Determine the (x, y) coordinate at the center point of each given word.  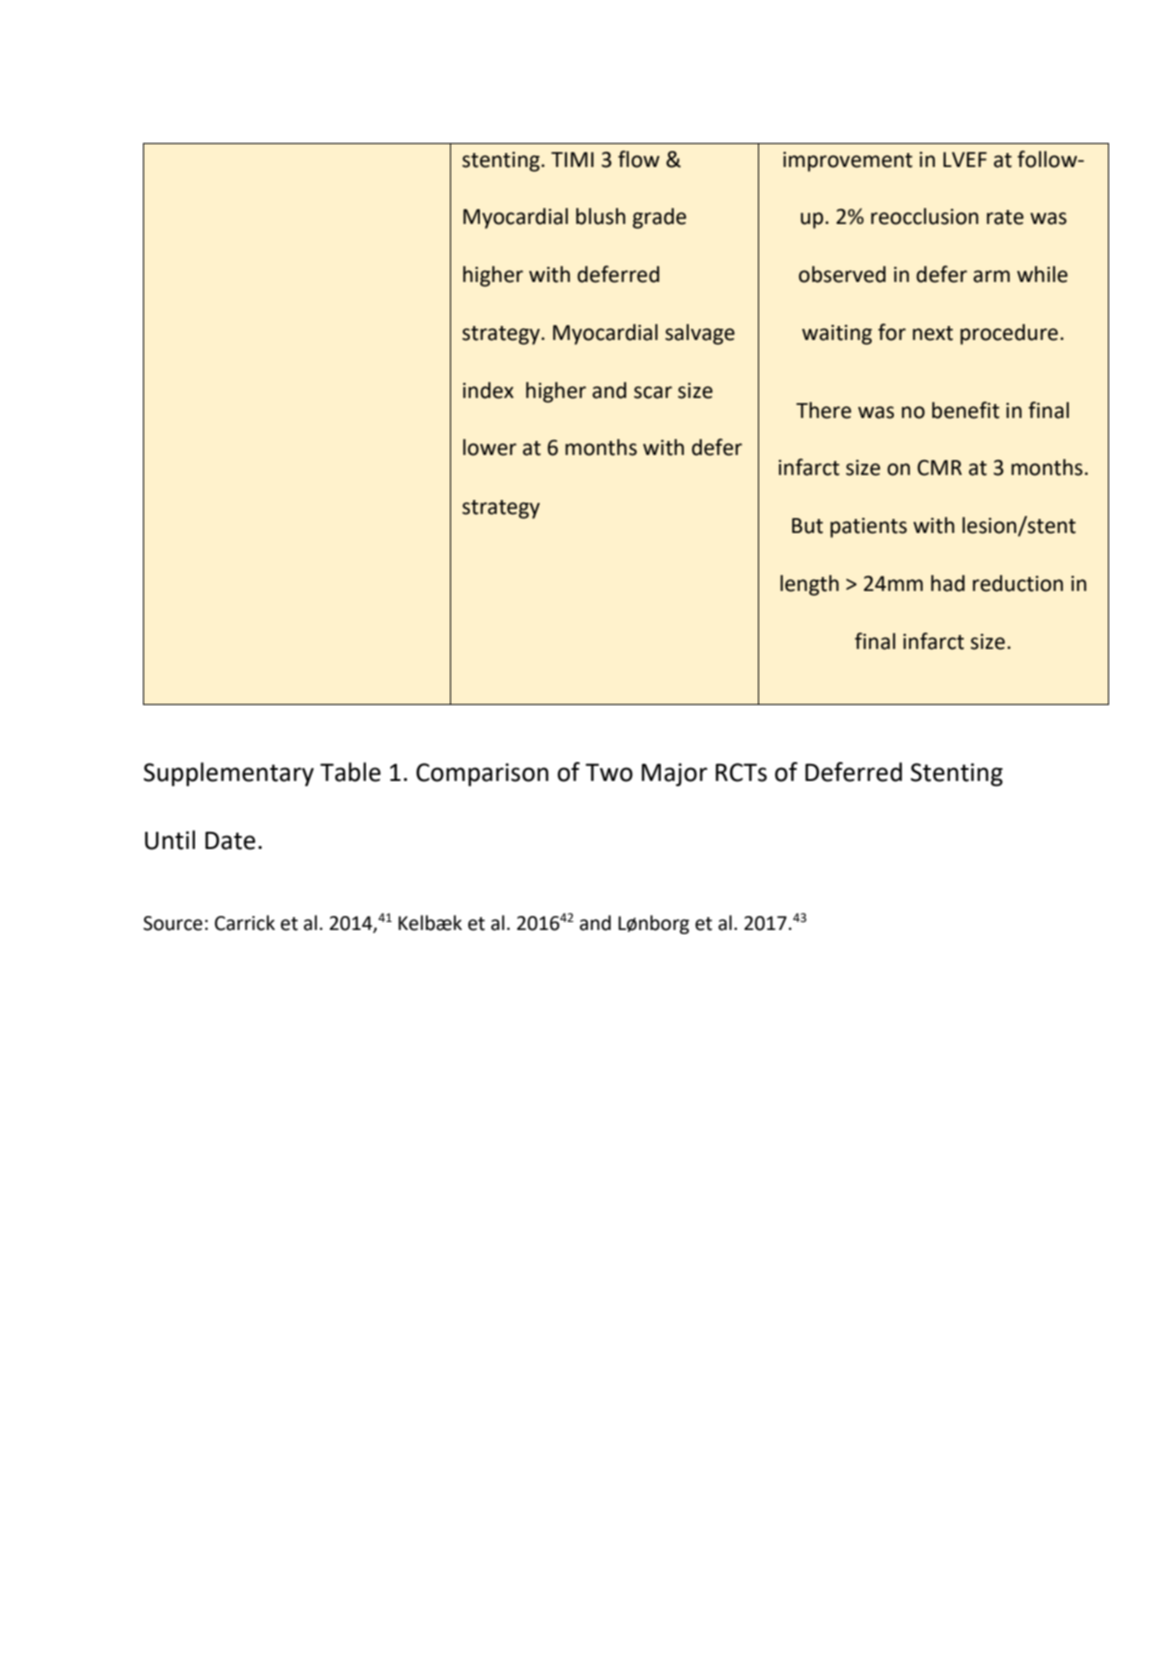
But (807, 526)
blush (600, 216)
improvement (848, 162)
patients (868, 528)
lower (490, 447)
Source (173, 923)
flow (639, 159)
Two (609, 772)
